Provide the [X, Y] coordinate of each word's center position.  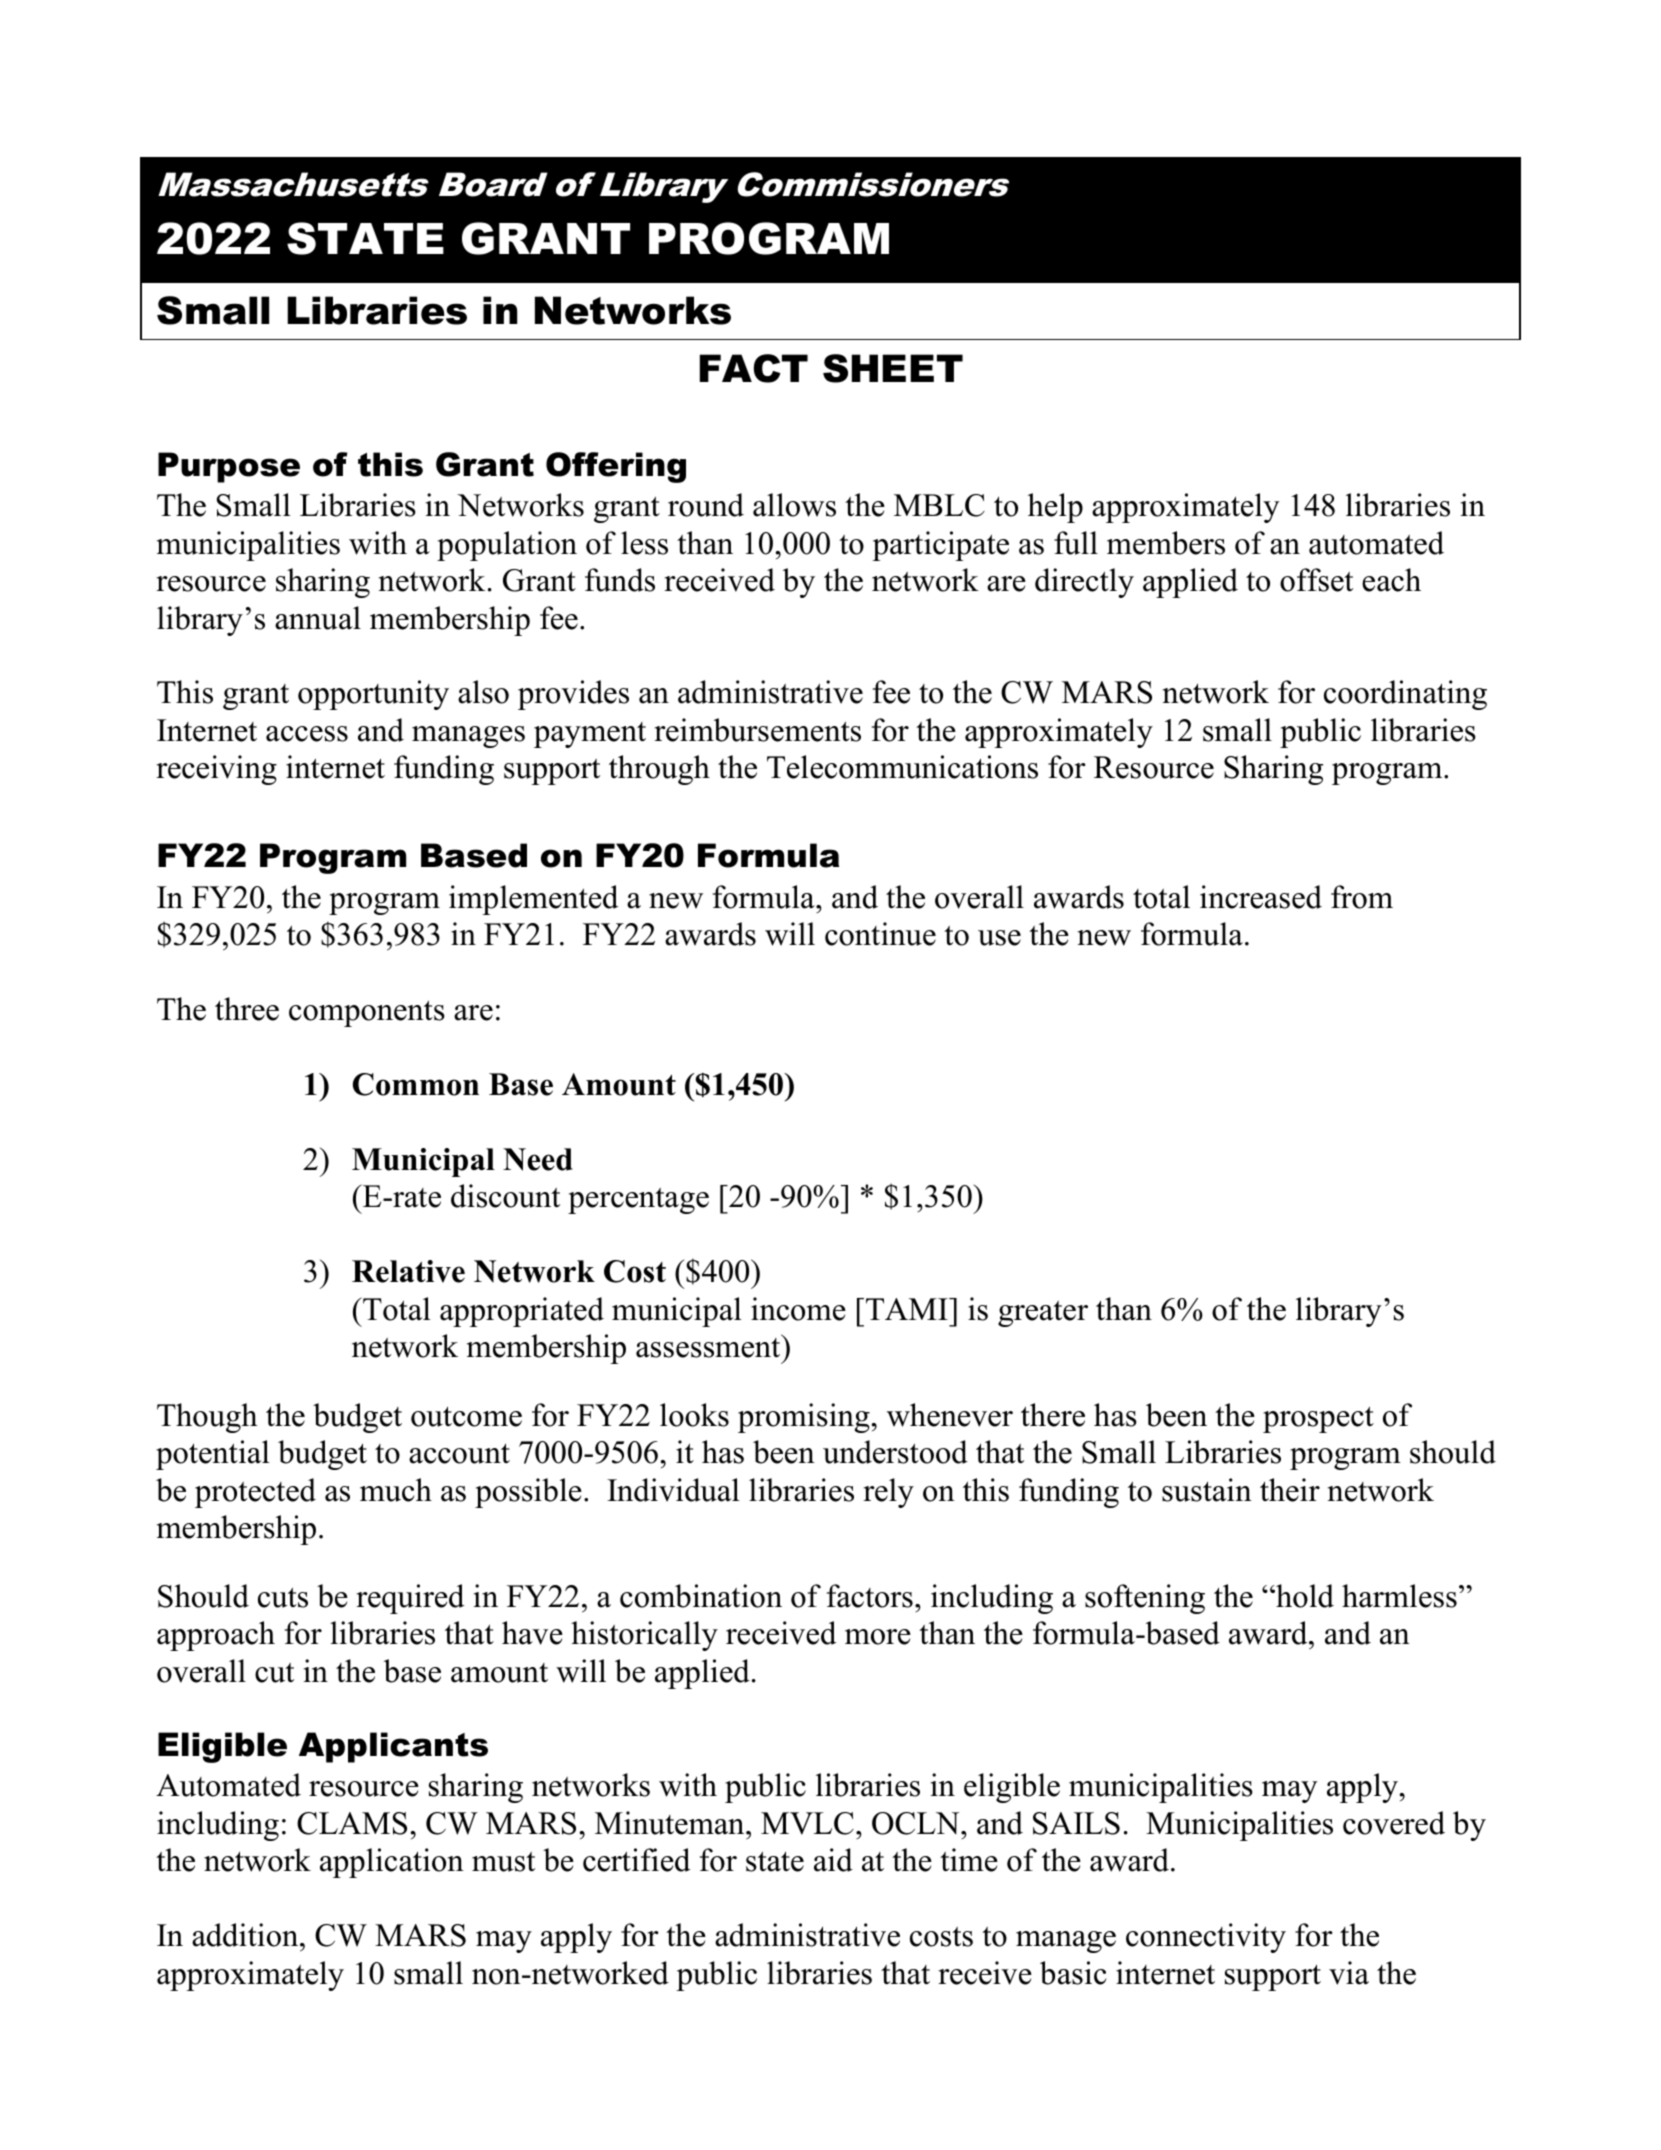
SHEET [893, 368]
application [392, 1863]
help [1055, 508]
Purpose [229, 467]
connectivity [1206, 1938]
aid [833, 1860]
